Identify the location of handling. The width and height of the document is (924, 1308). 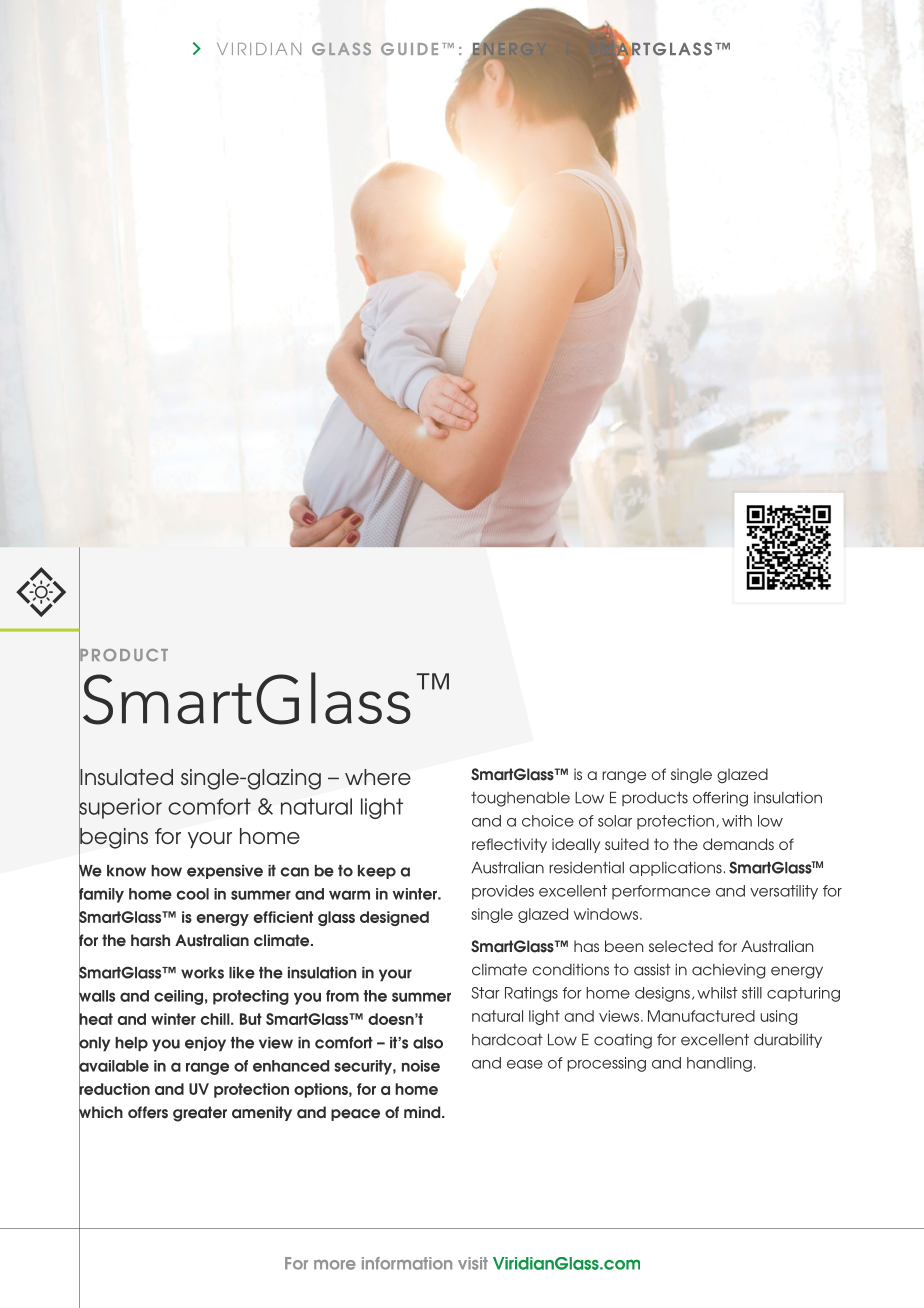
(719, 1064).
